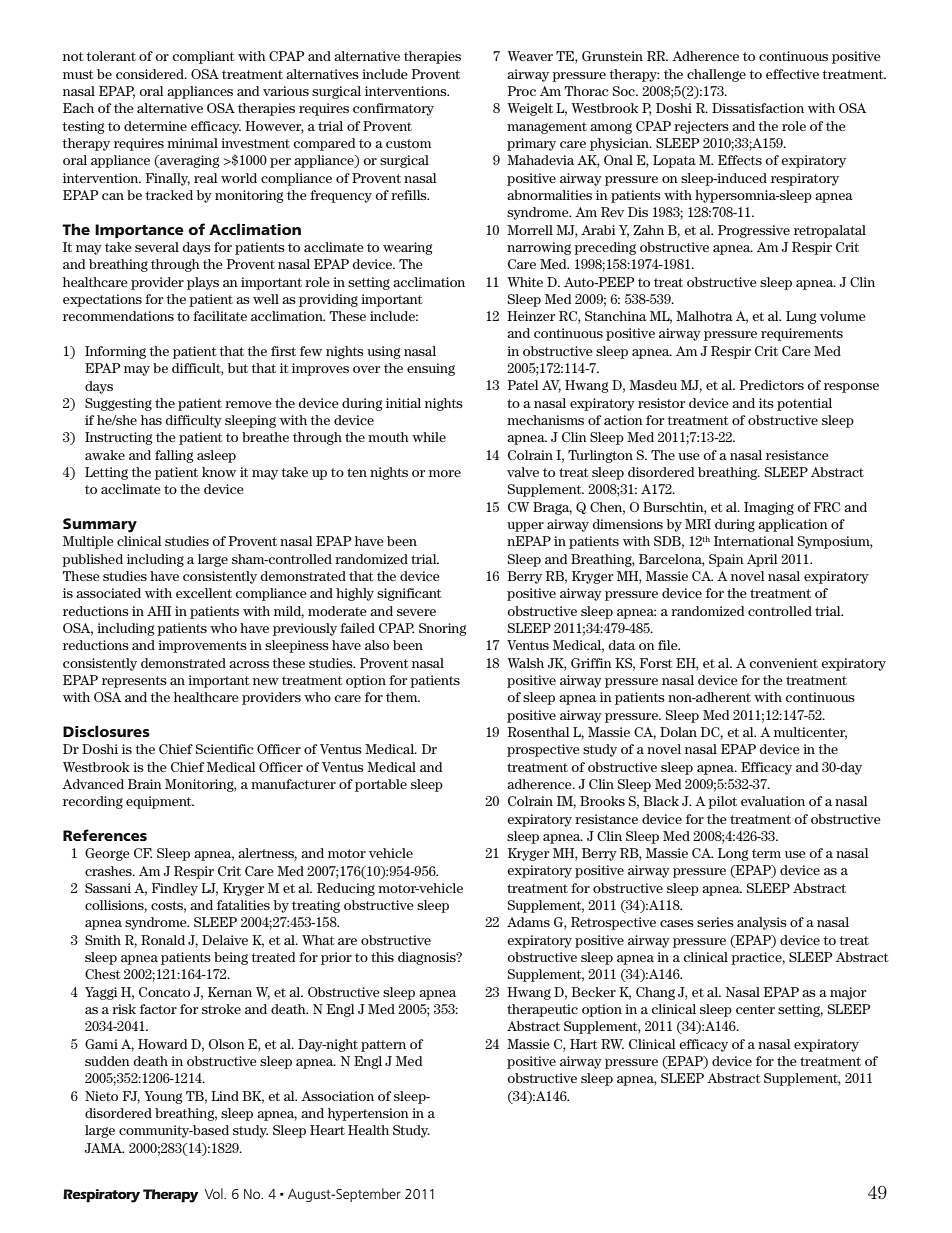 The width and height of the screenshot is (952, 1233). What do you see at coordinates (159, 611) in the screenshot?
I see `AHI` at bounding box center [159, 611].
